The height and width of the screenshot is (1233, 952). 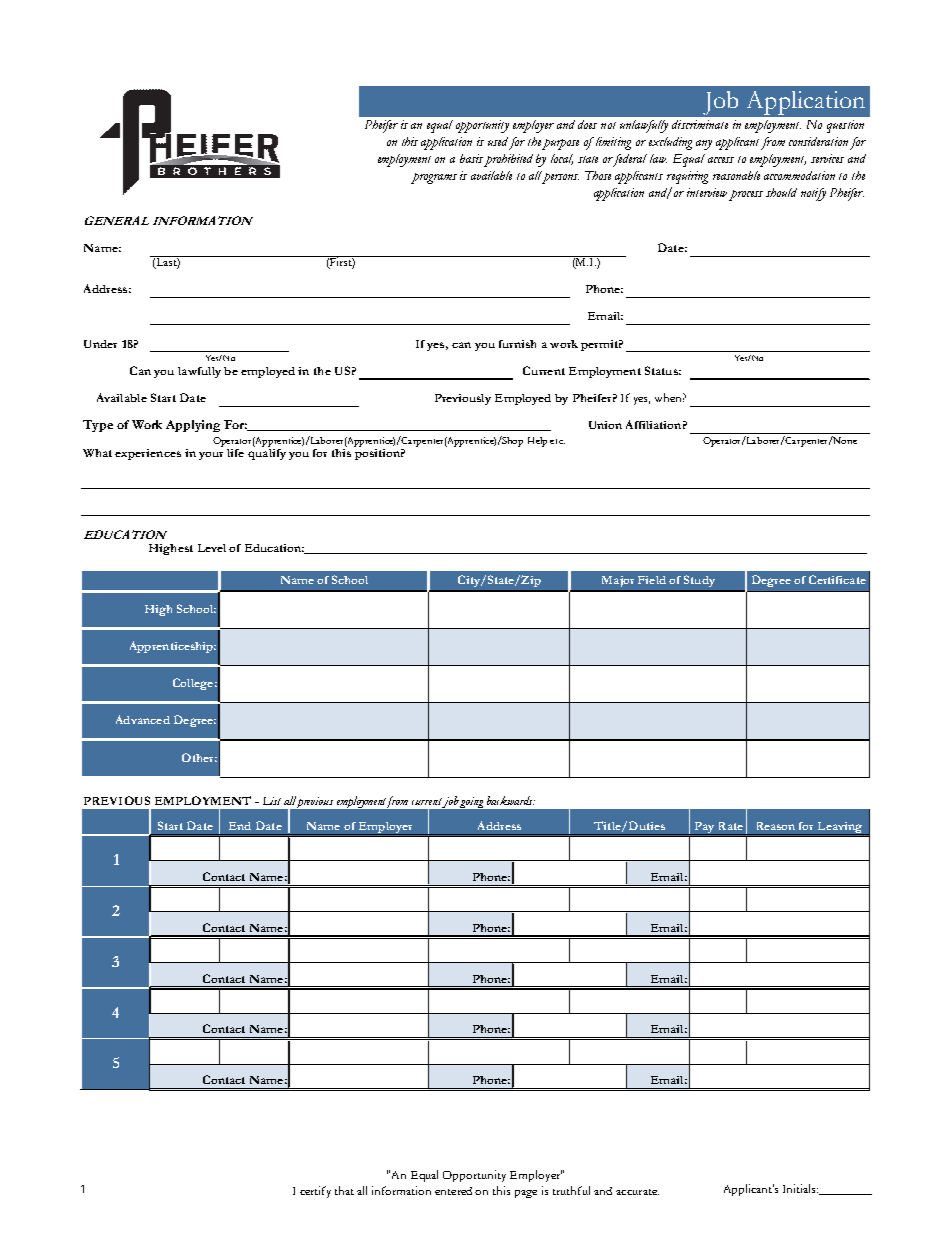 What do you see at coordinates (240, 826) in the screenshot?
I see `End` at bounding box center [240, 826].
